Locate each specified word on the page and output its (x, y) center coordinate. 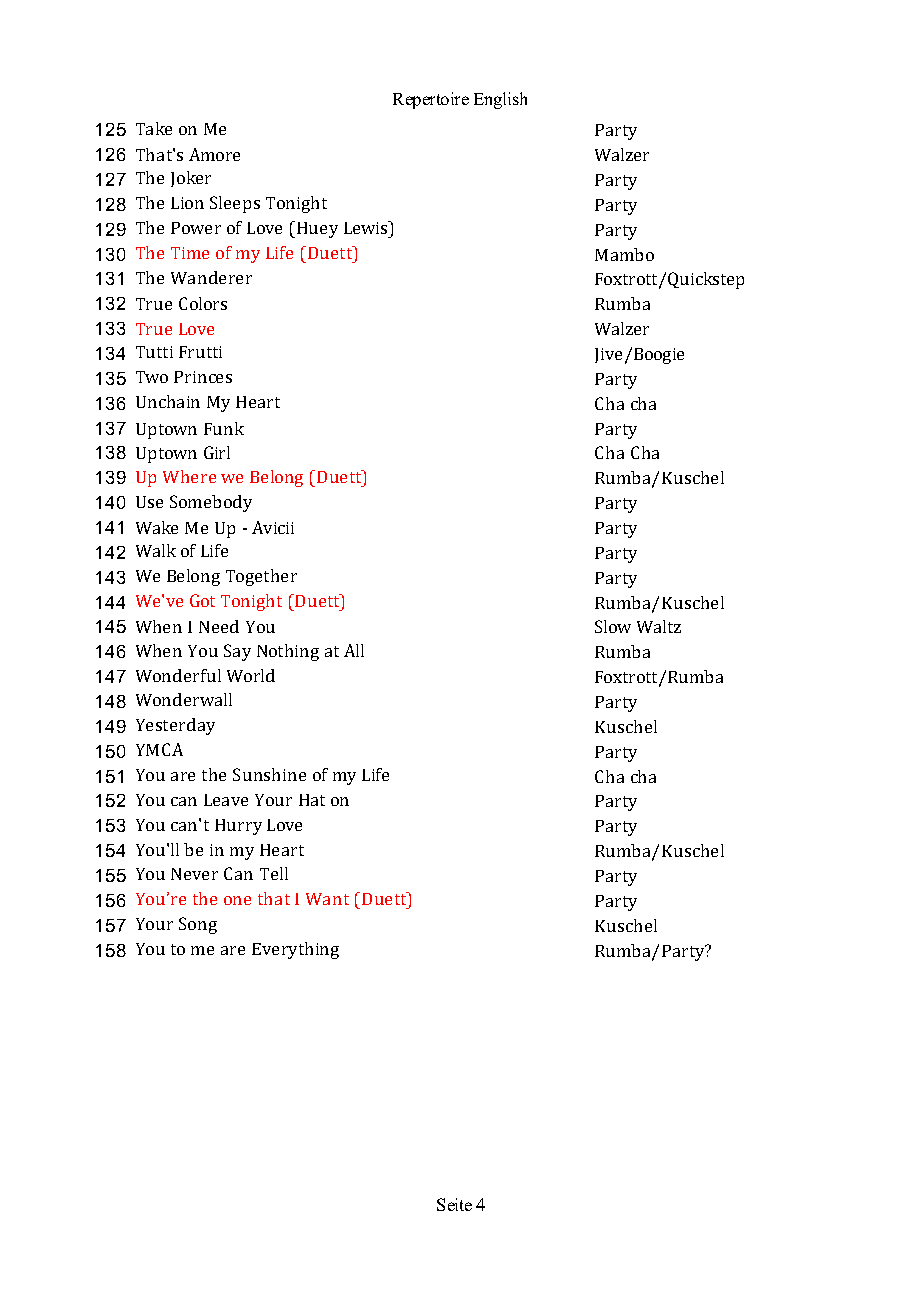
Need (219, 626)
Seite (454, 1204)
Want (327, 899)
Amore (214, 154)
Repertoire (431, 100)
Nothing (288, 652)
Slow (613, 626)
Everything (295, 950)
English (500, 100)
